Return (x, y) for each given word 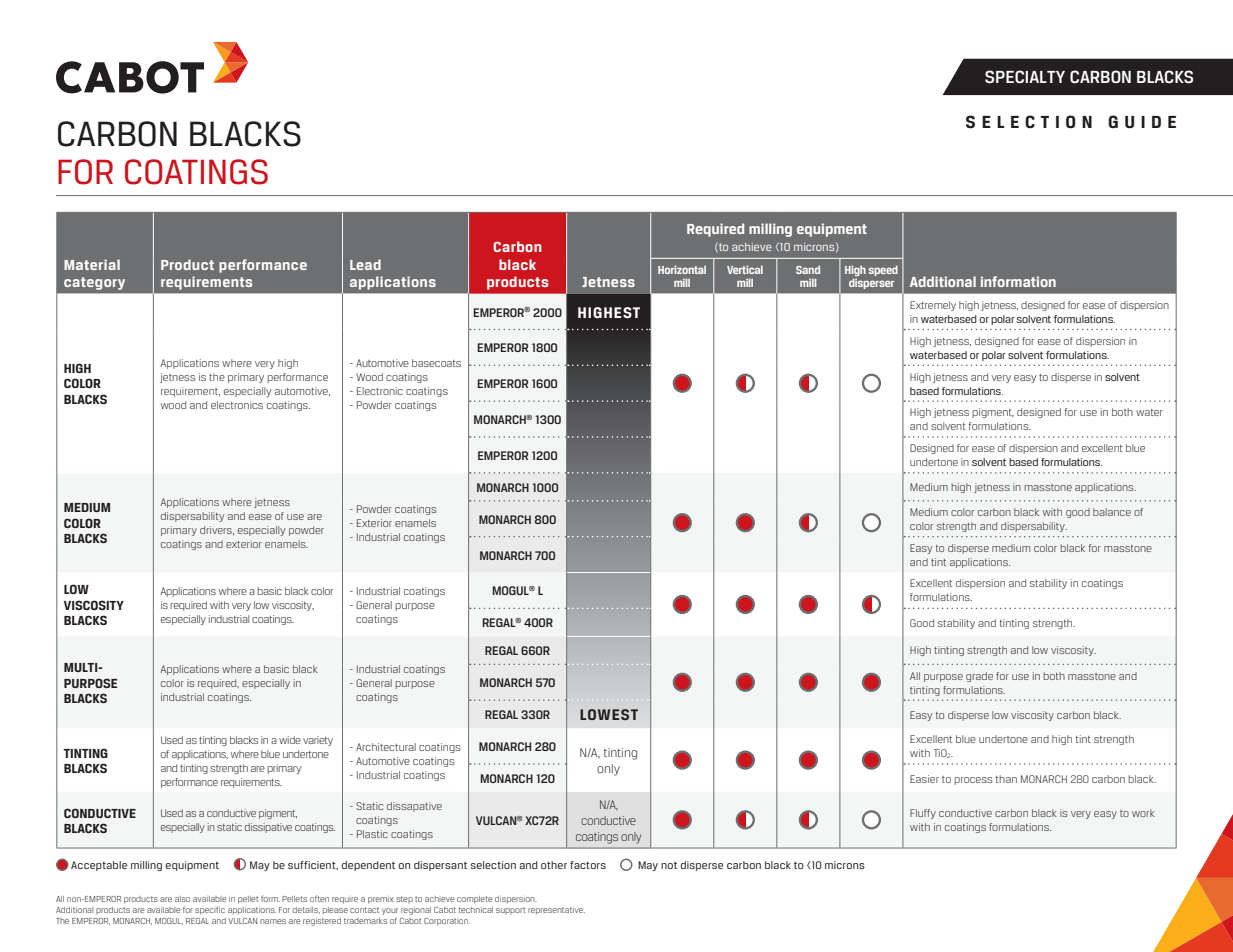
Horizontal (682, 269)
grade (979, 677)
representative (556, 911)
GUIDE (1142, 122)
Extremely (933, 306)
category (94, 283)
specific (210, 910)
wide (290, 740)
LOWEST (609, 714)
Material (92, 264)
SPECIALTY (1025, 76)
